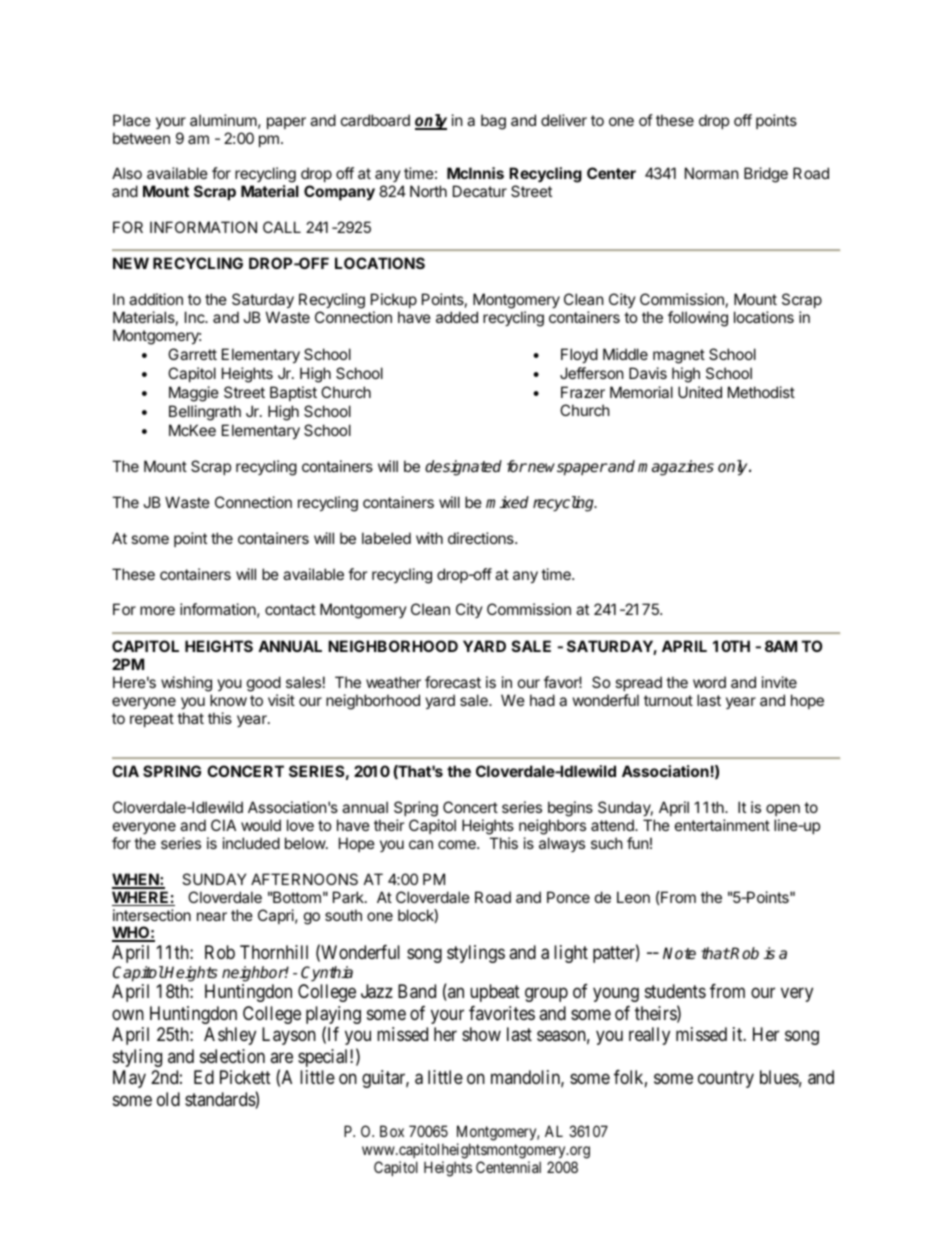 Image resolution: width=952 pixels, height=1233 pixels. What do you see at coordinates (168, 1099) in the image?
I see `old` at bounding box center [168, 1099].
